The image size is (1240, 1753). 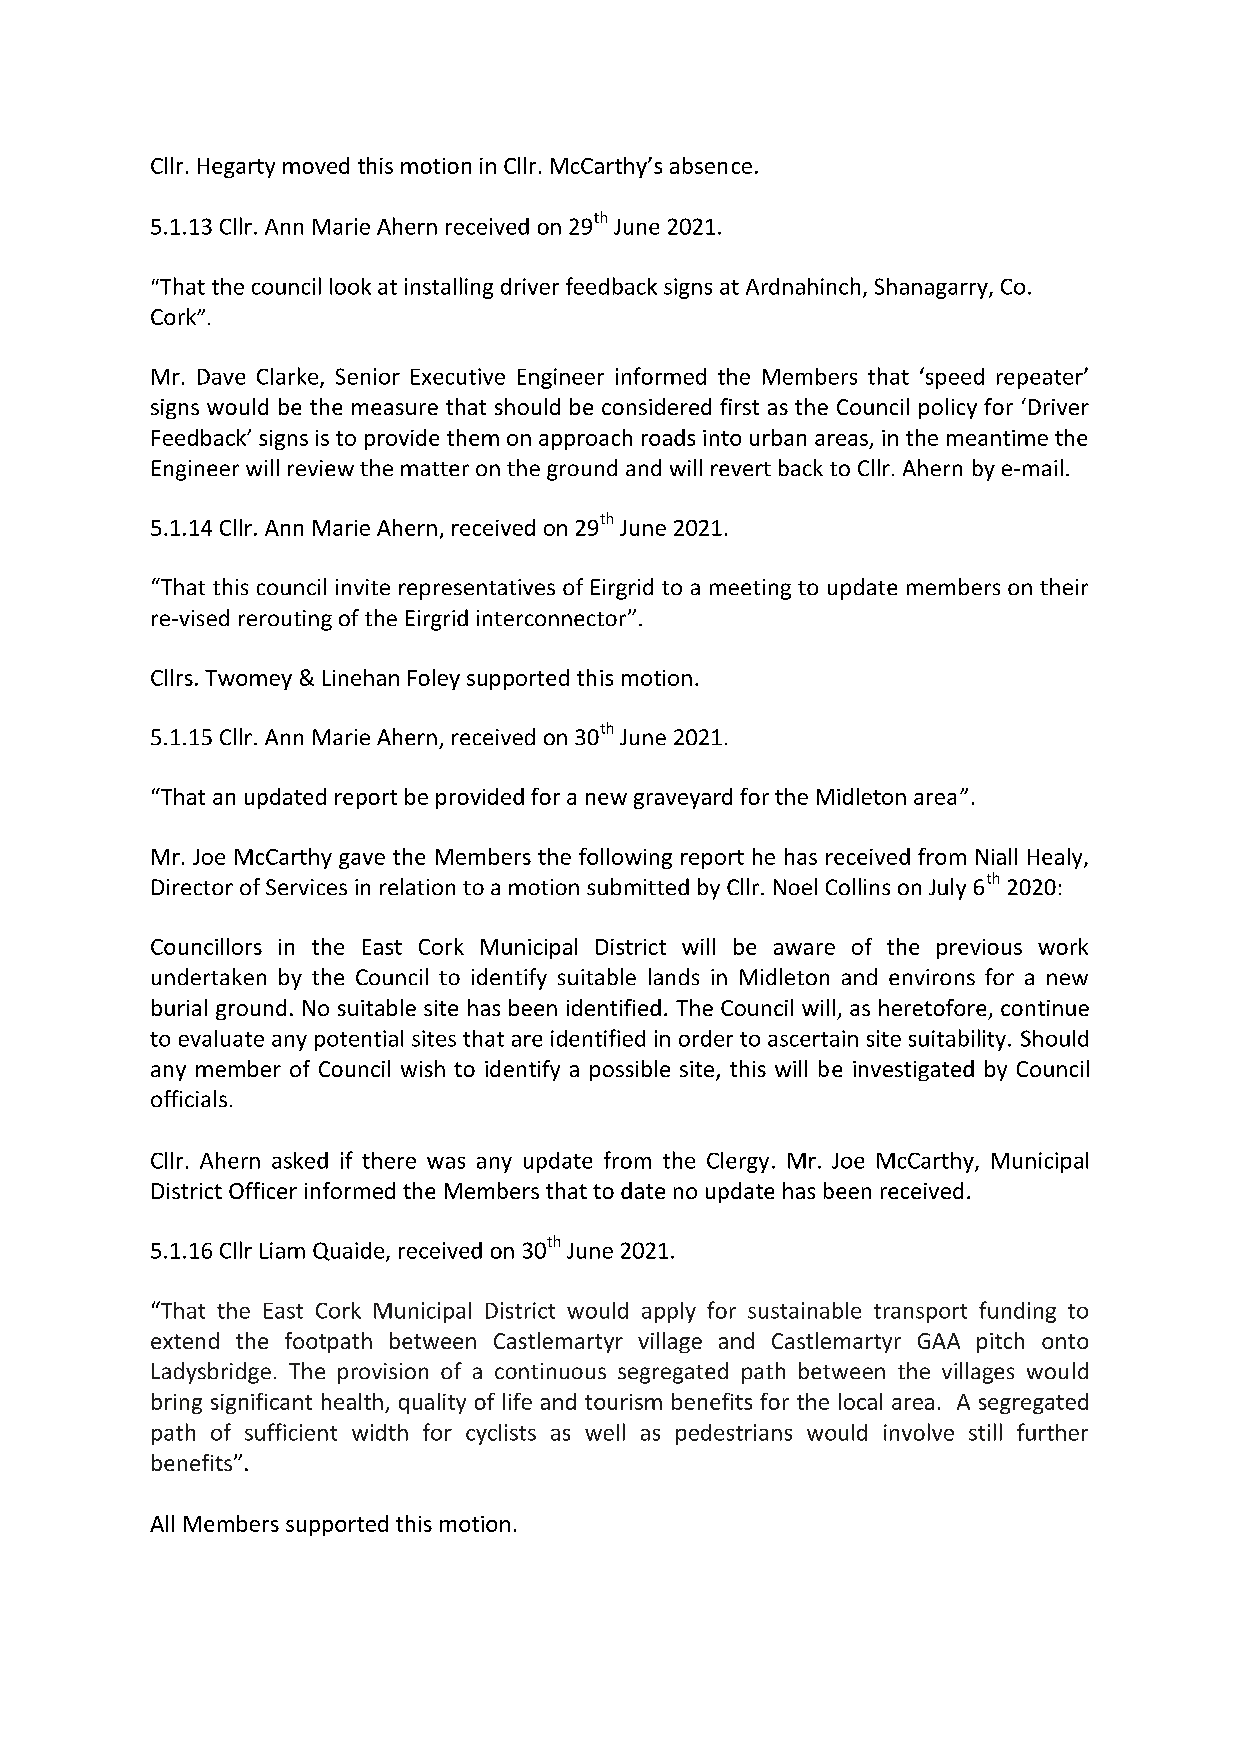 What do you see at coordinates (316, 165) in the page?
I see `moved` at bounding box center [316, 165].
